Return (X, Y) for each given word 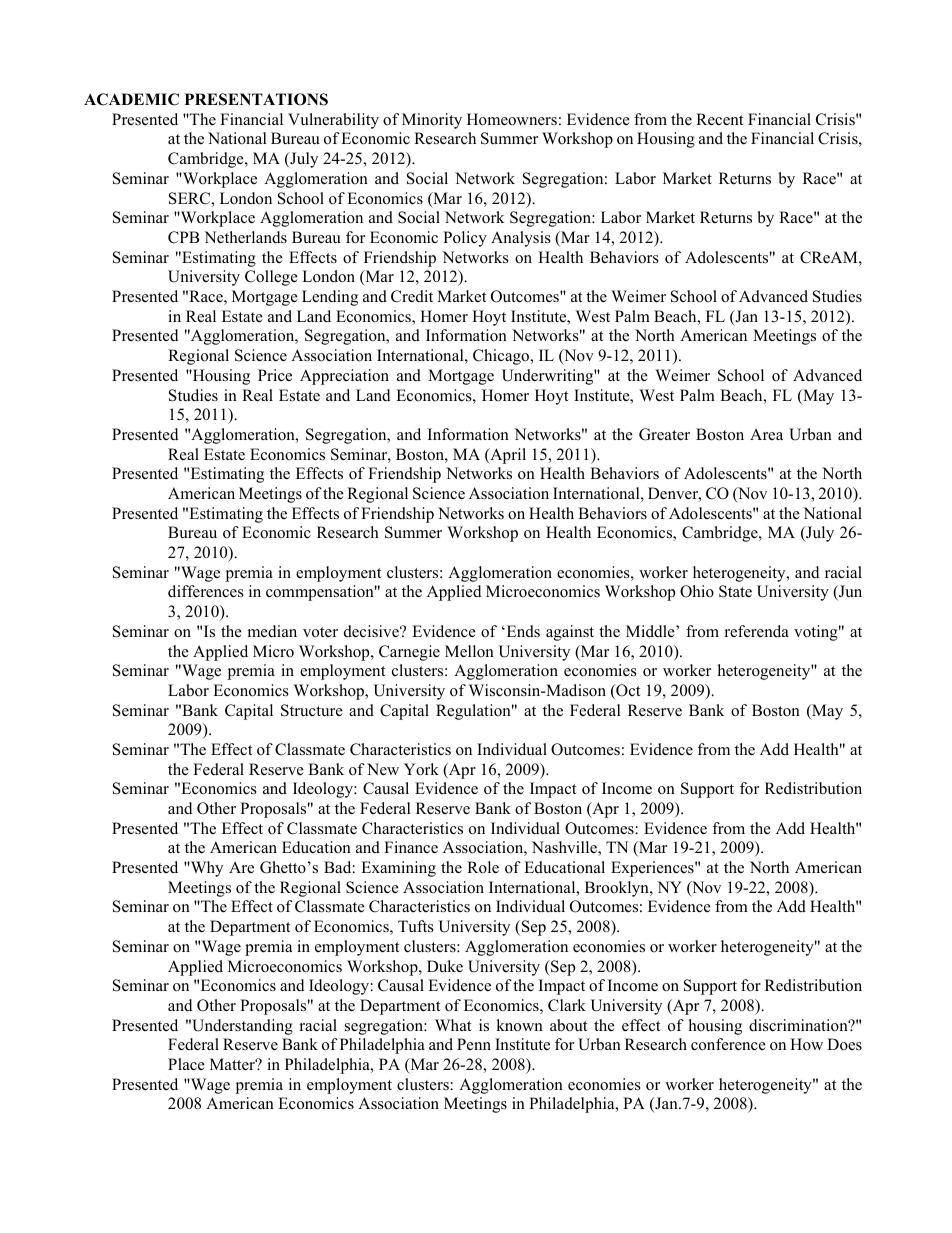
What (453, 1025)
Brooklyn (618, 889)
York (421, 769)
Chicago (502, 357)
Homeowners (512, 119)
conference (728, 1044)
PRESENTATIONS (256, 99)
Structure (312, 710)
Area (766, 434)
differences (206, 591)
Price (275, 375)
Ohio (697, 591)
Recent (719, 119)
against (570, 633)
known (519, 1025)
